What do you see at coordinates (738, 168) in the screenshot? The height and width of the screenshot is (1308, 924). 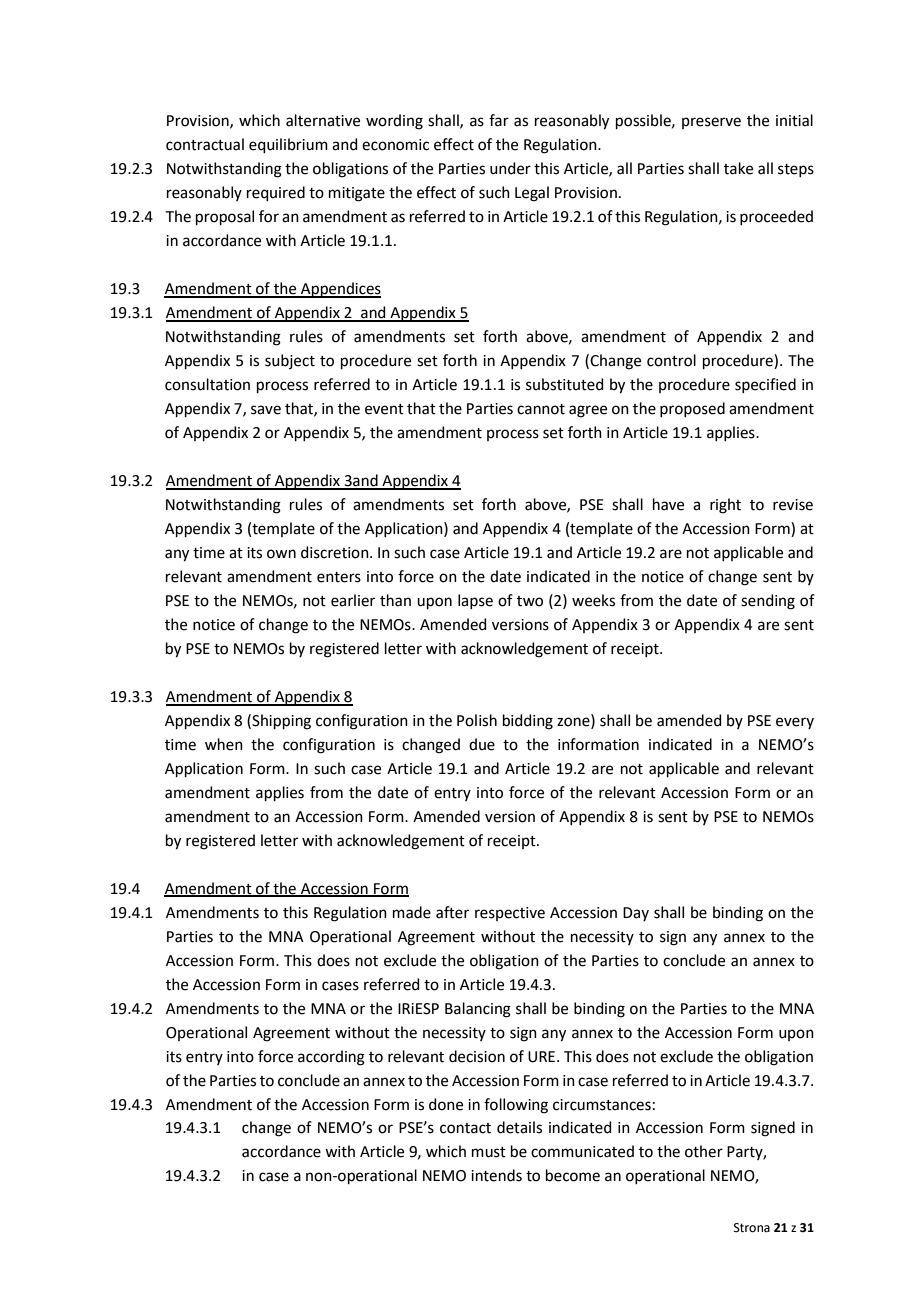 I see `take` at bounding box center [738, 168].
